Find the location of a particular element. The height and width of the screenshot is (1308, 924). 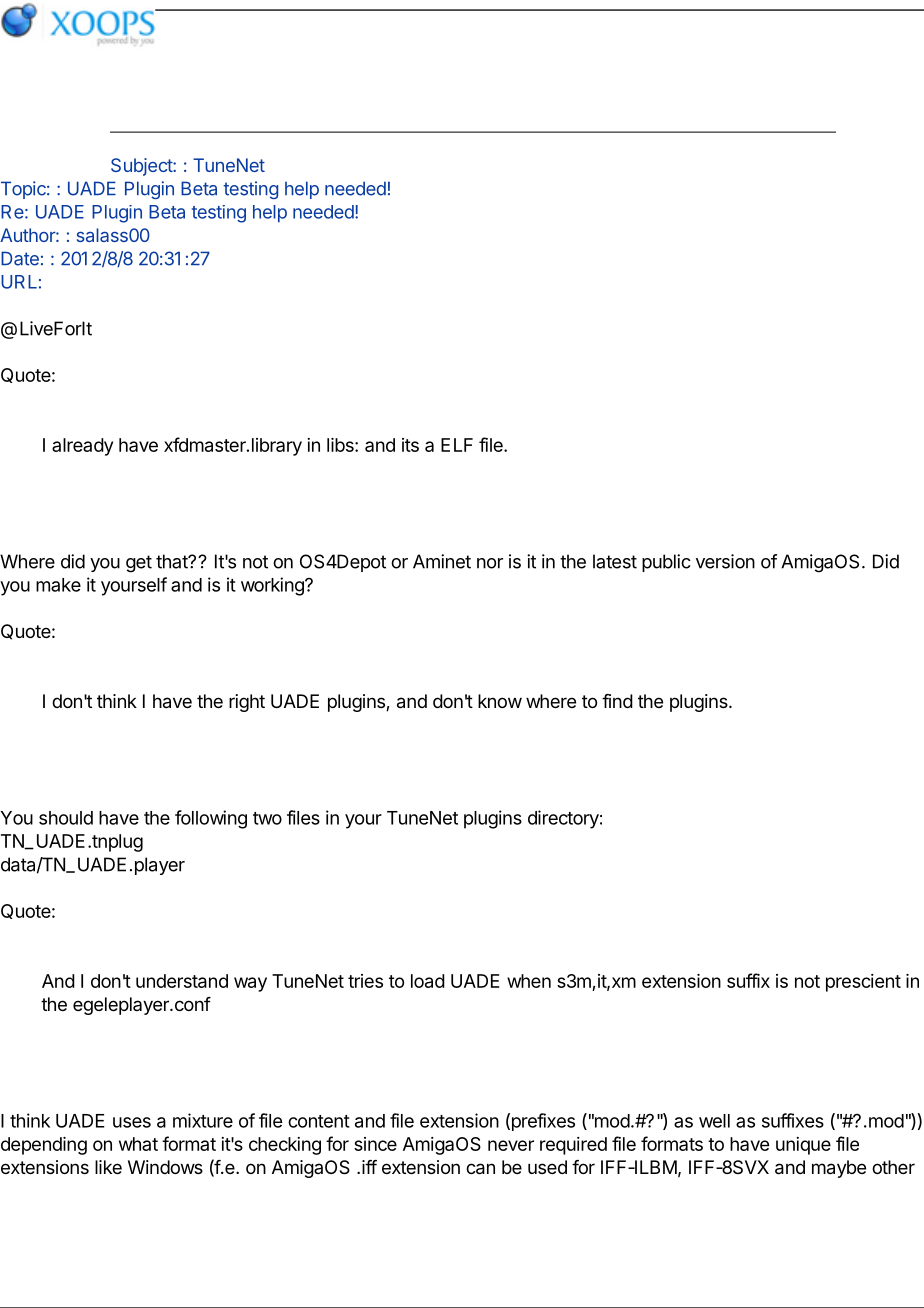

nor is located at coordinates (490, 563).
